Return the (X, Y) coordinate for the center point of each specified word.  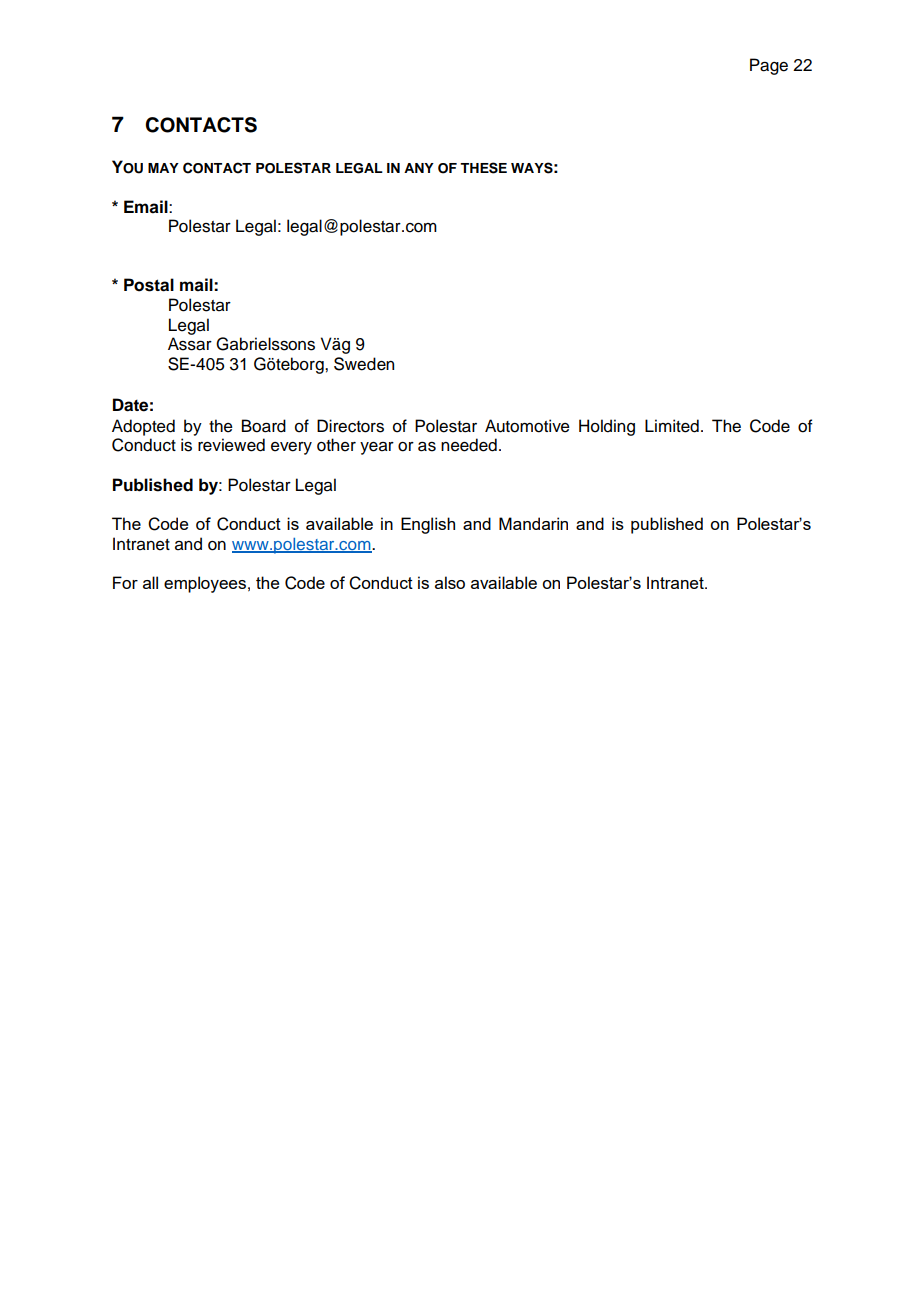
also (450, 582)
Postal (149, 285)
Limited (672, 426)
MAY (163, 168)
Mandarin (533, 523)
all (150, 582)
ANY (419, 168)
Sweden (364, 364)
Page (769, 66)
